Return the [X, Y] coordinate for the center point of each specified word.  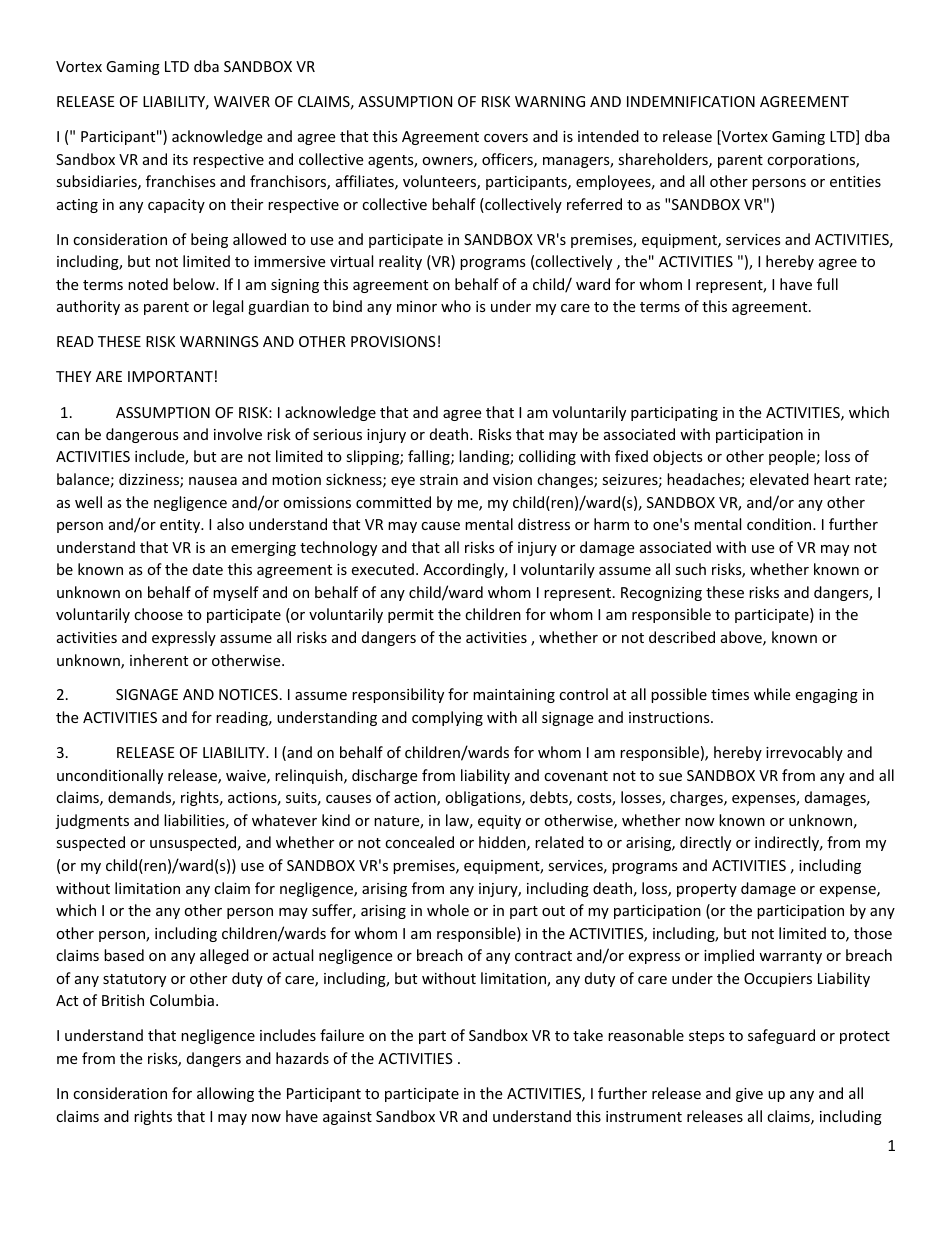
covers [506, 138]
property [707, 890]
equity [499, 822]
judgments [92, 821]
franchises [181, 181]
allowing [225, 1094]
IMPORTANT [170, 376]
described [682, 637]
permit [411, 616]
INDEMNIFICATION [691, 101]
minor [417, 306]
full [827, 284]
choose [158, 614]
